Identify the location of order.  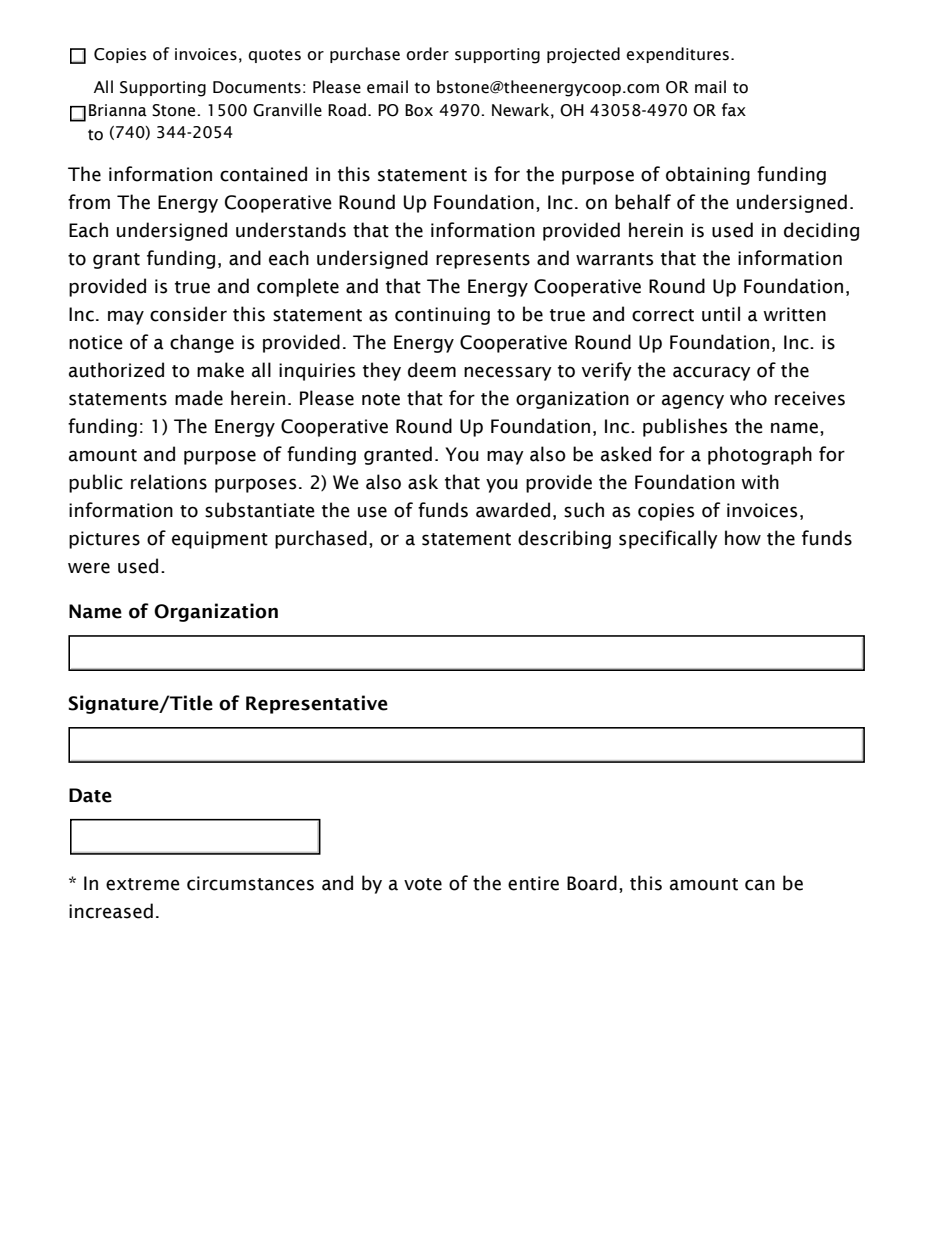
(427, 54).
